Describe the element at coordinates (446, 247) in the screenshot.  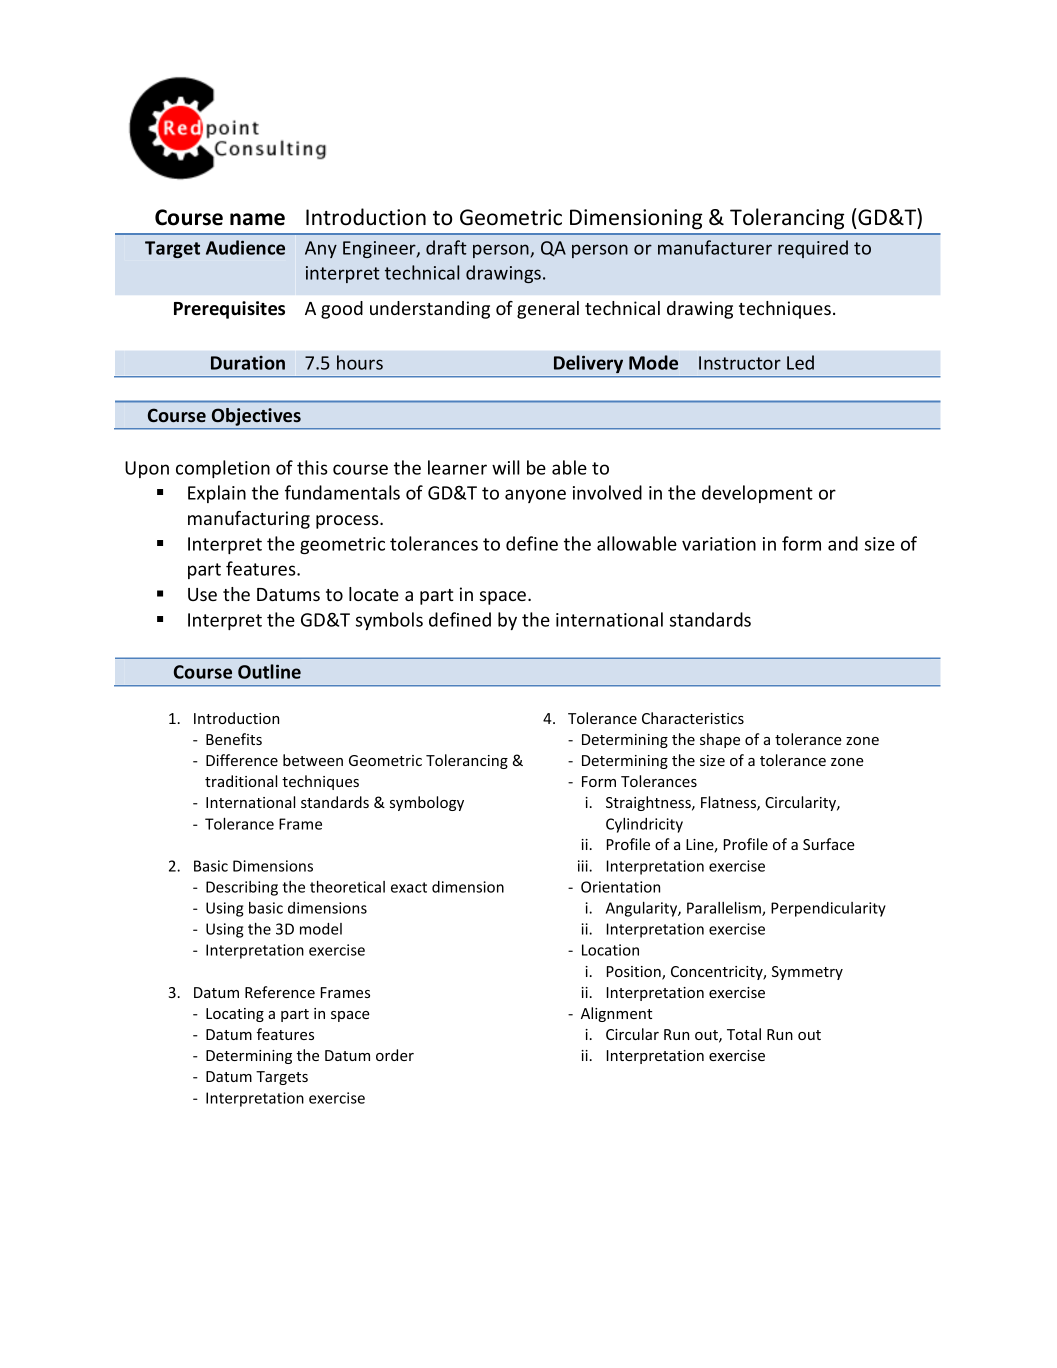
I see `draft` at that location.
